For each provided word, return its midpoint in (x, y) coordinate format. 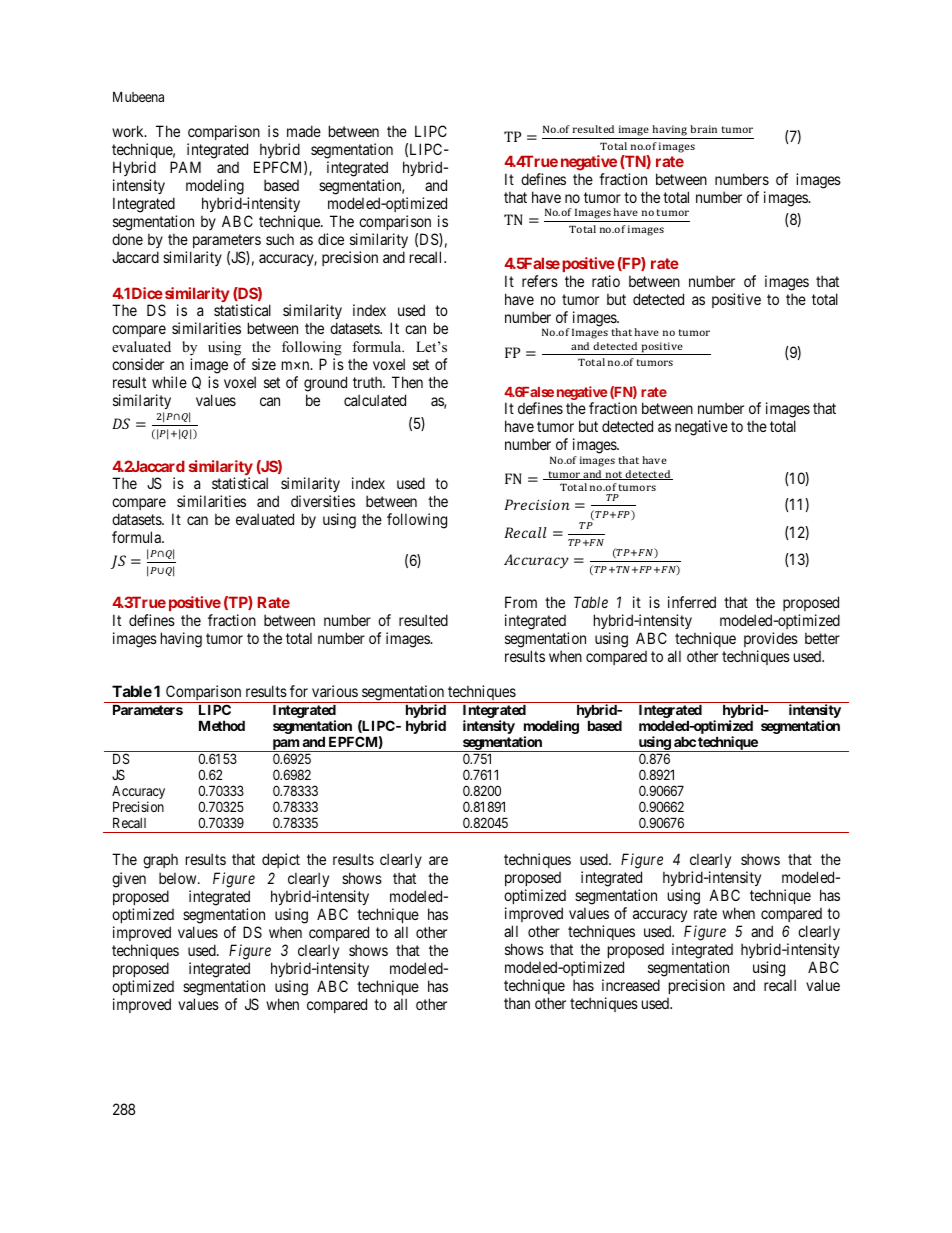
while (169, 382)
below (179, 878)
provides (771, 639)
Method (222, 725)
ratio (606, 281)
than (517, 1003)
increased (631, 985)
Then (407, 382)
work (129, 131)
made (304, 131)
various (335, 691)
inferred (692, 602)
